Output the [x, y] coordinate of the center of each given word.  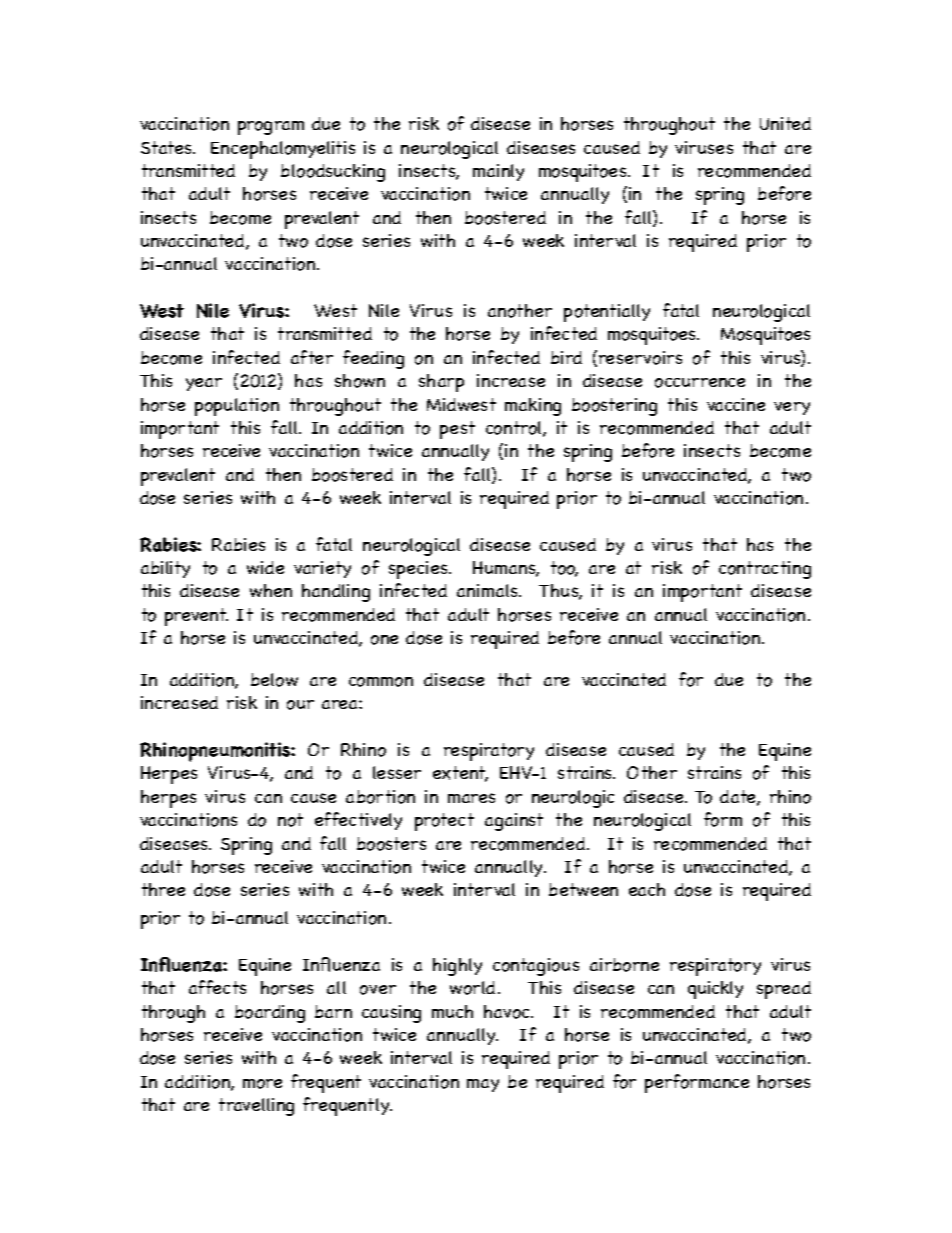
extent [460, 774]
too [564, 569]
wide [265, 567]
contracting [765, 570]
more [262, 1084]
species [420, 570]
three [163, 889]
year [204, 384]
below [274, 680]
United [785, 123]
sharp [441, 383]
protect [444, 822]
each [647, 889]
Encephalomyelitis [283, 150]
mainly [498, 172]
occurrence [700, 383]
